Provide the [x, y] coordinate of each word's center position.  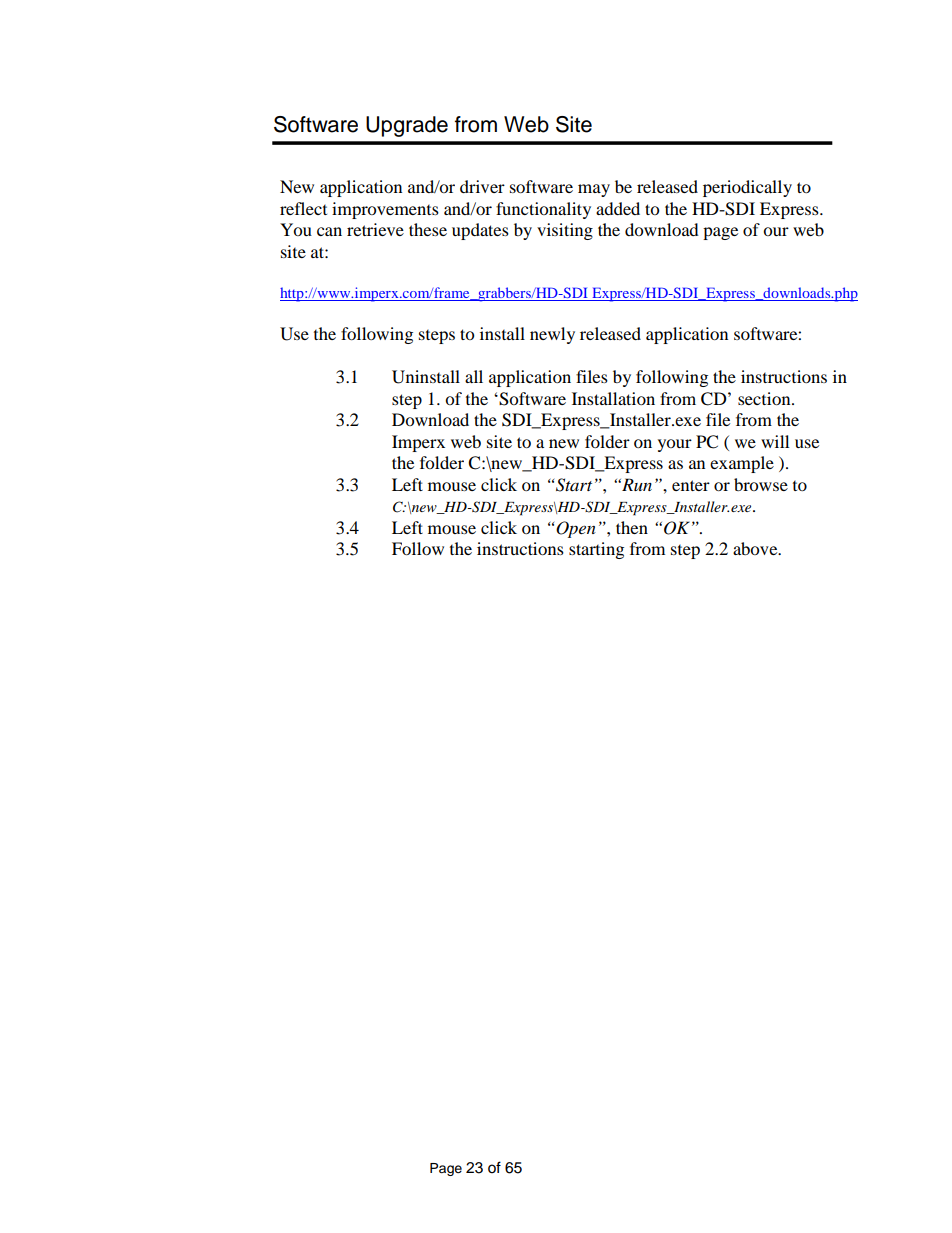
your [675, 445]
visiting [565, 231]
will [775, 441]
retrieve [375, 229]
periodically [747, 188]
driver [482, 186]
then [632, 527]
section [765, 398]
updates [480, 231]
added [618, 208]
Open [576, 529]
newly [552, 335]
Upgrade [407, 126]
